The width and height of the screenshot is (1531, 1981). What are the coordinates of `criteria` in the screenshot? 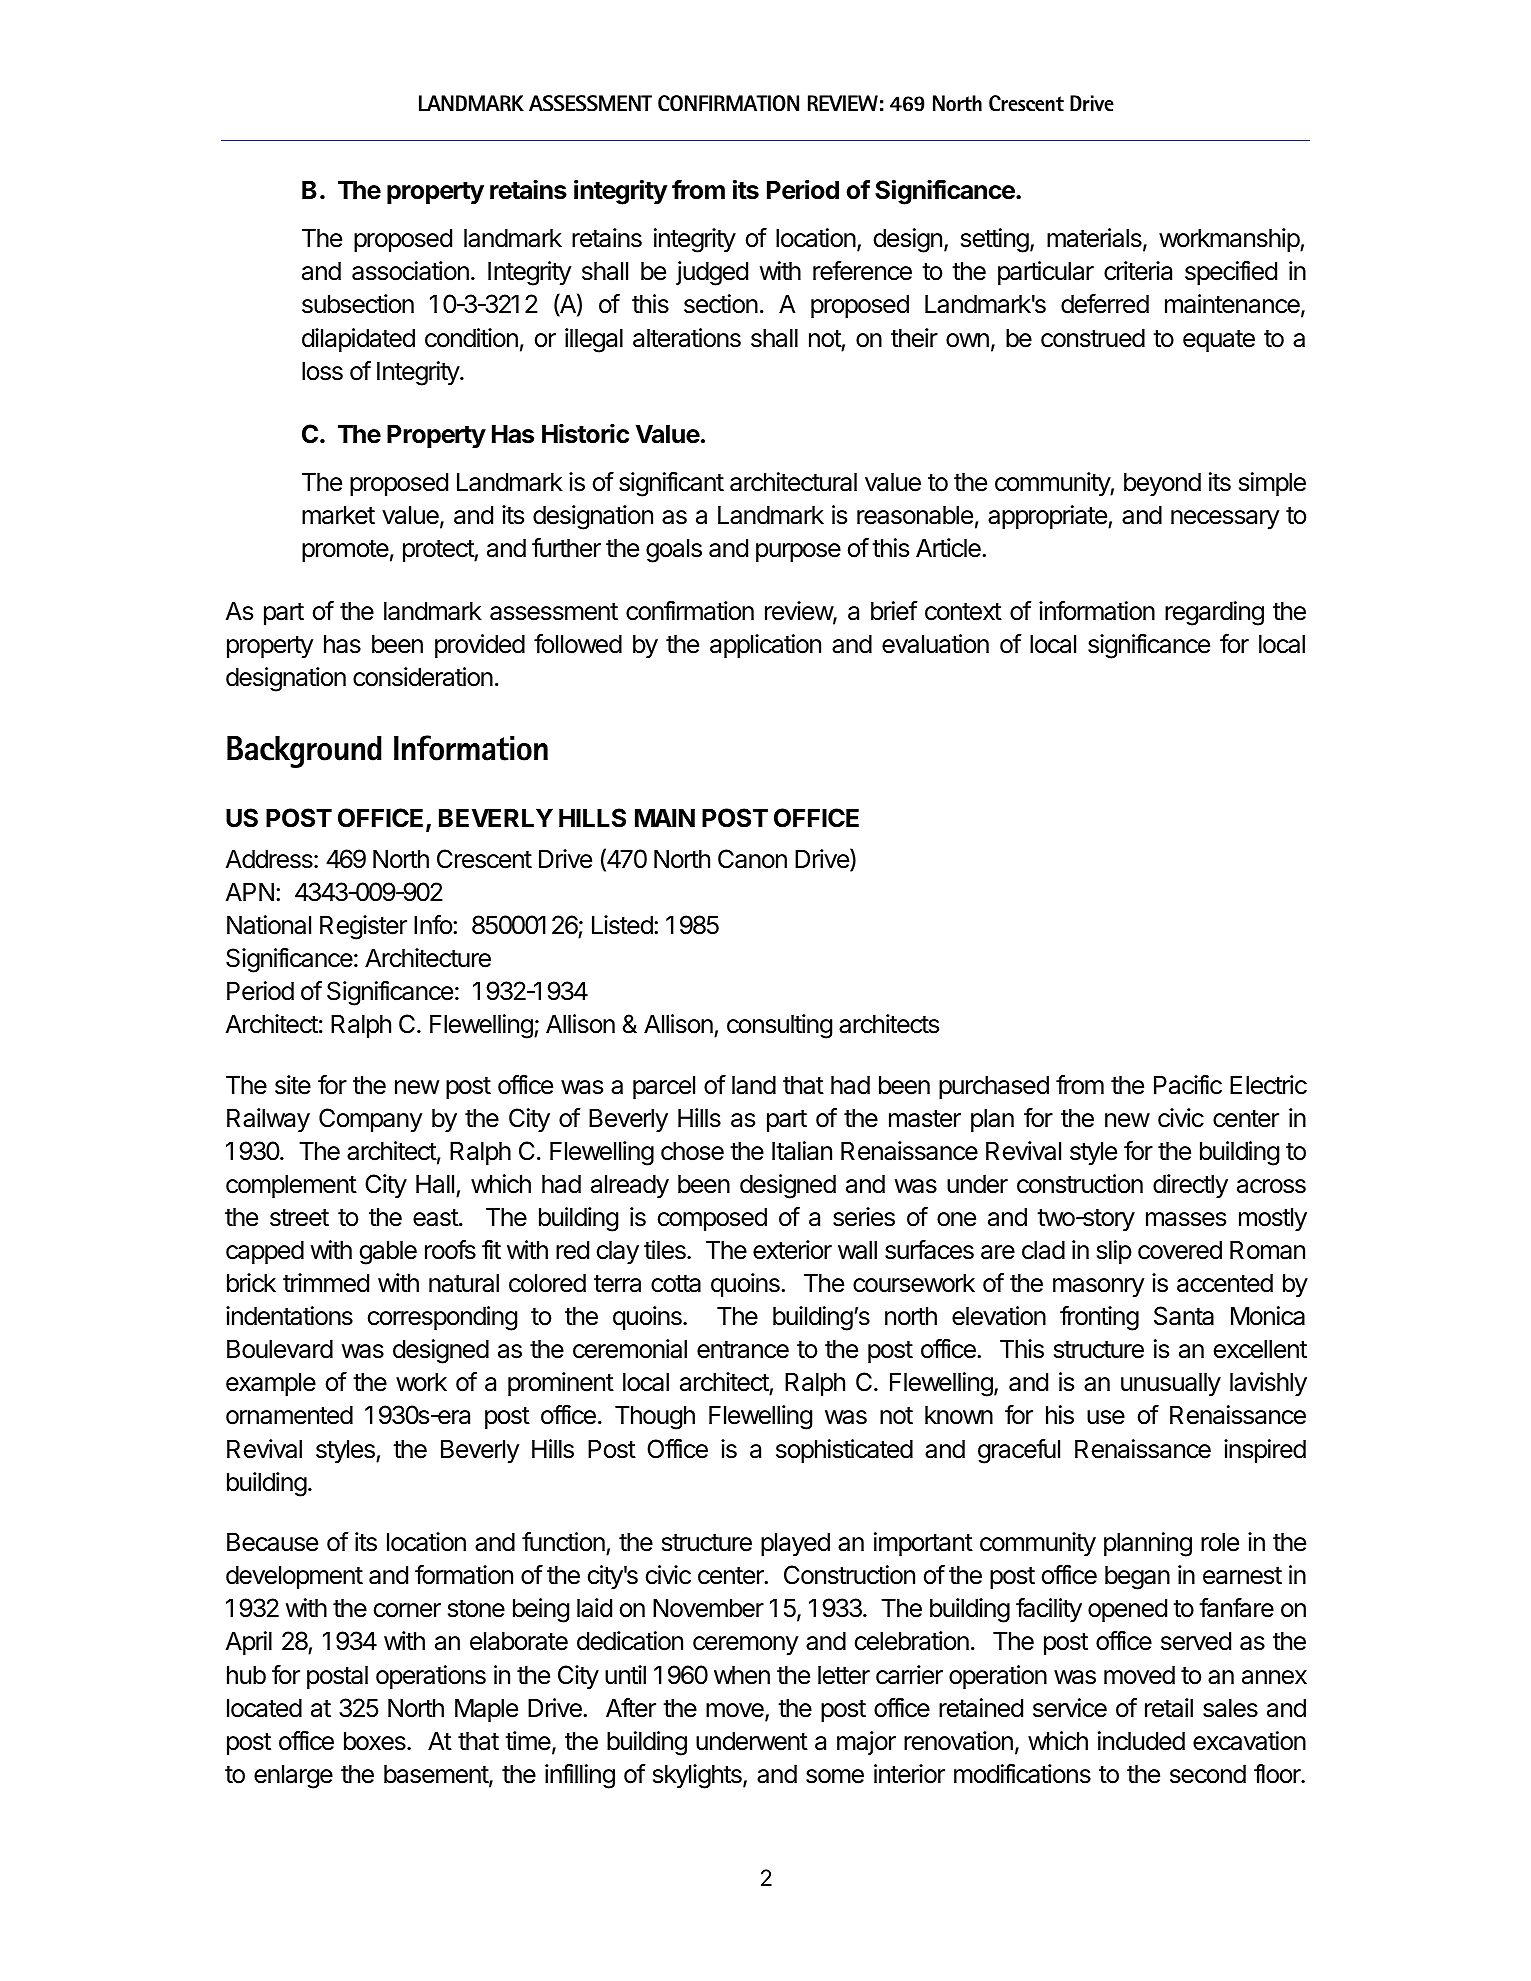 It's located at (1138, 271).
